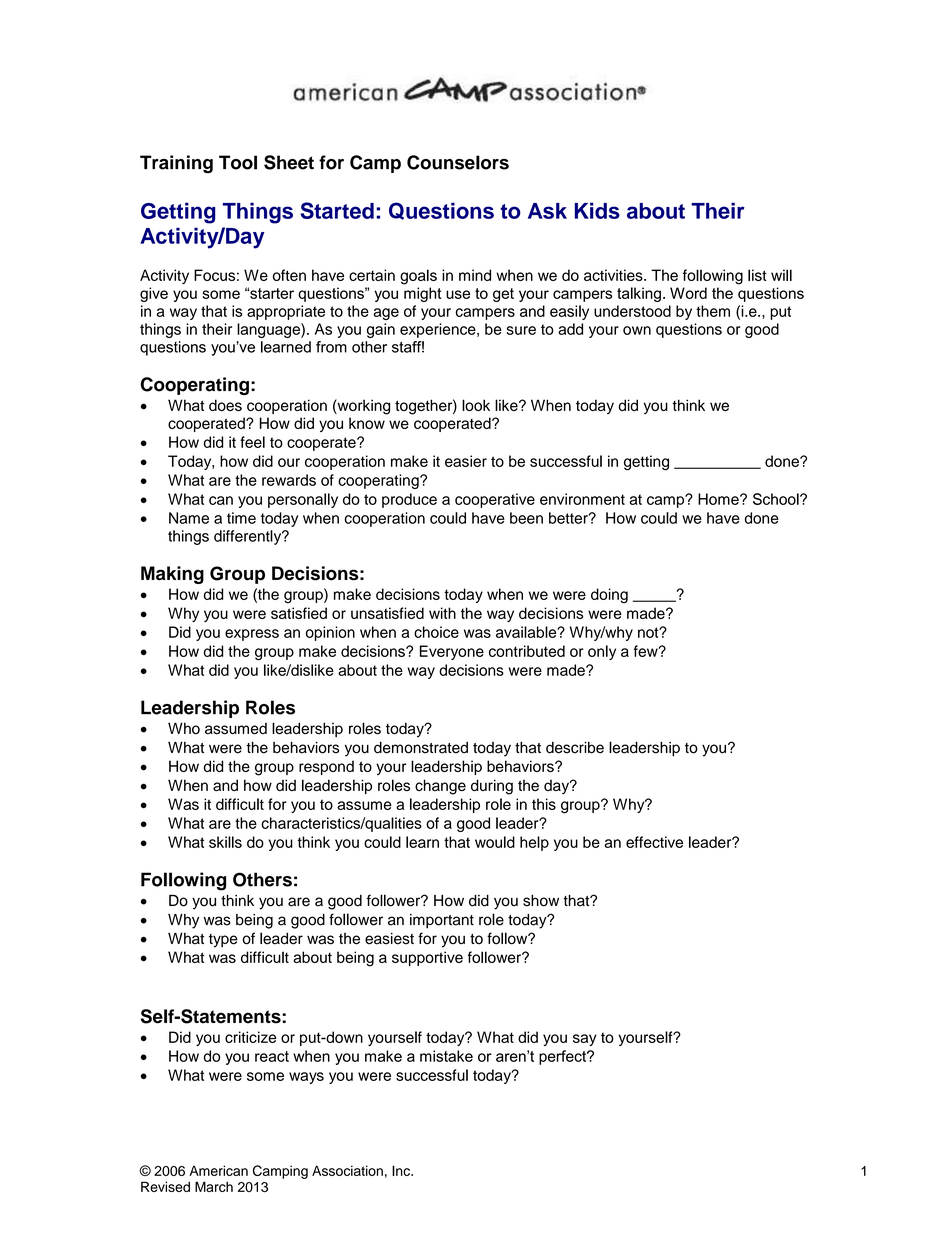 The image size is (952, 1233). What do you see at coordinates (585, 1040) in the image?
I see `say` at bounding box center [585, 1040].
